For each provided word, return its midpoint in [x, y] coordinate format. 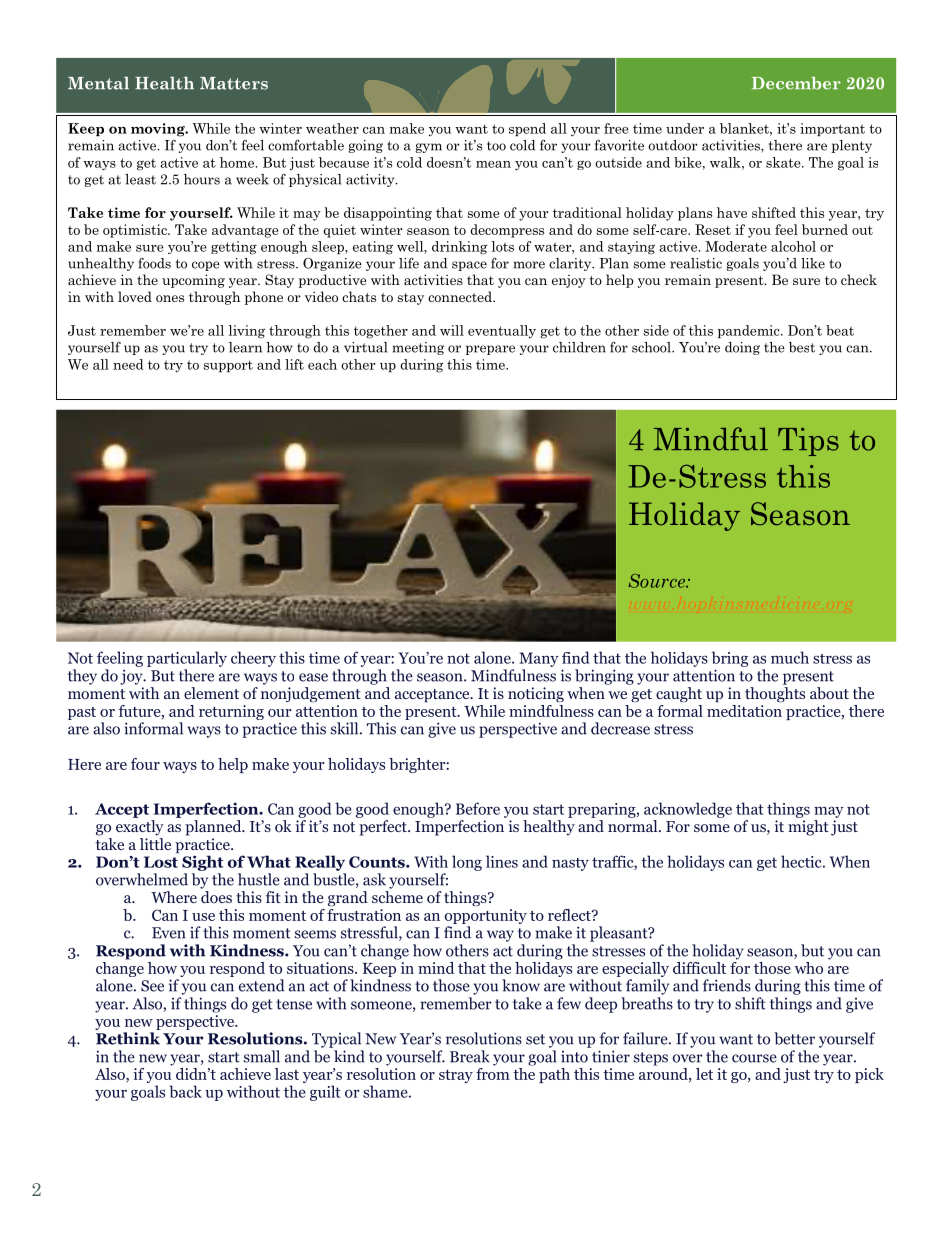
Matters [234, 83]
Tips [808, 442]
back [185, 1091]
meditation [744, 711]
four [145, 764]
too [496, 146]
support [228, 366]
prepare [490, 350]
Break [470, 1056]
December [796, 83]
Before [478, 808]
